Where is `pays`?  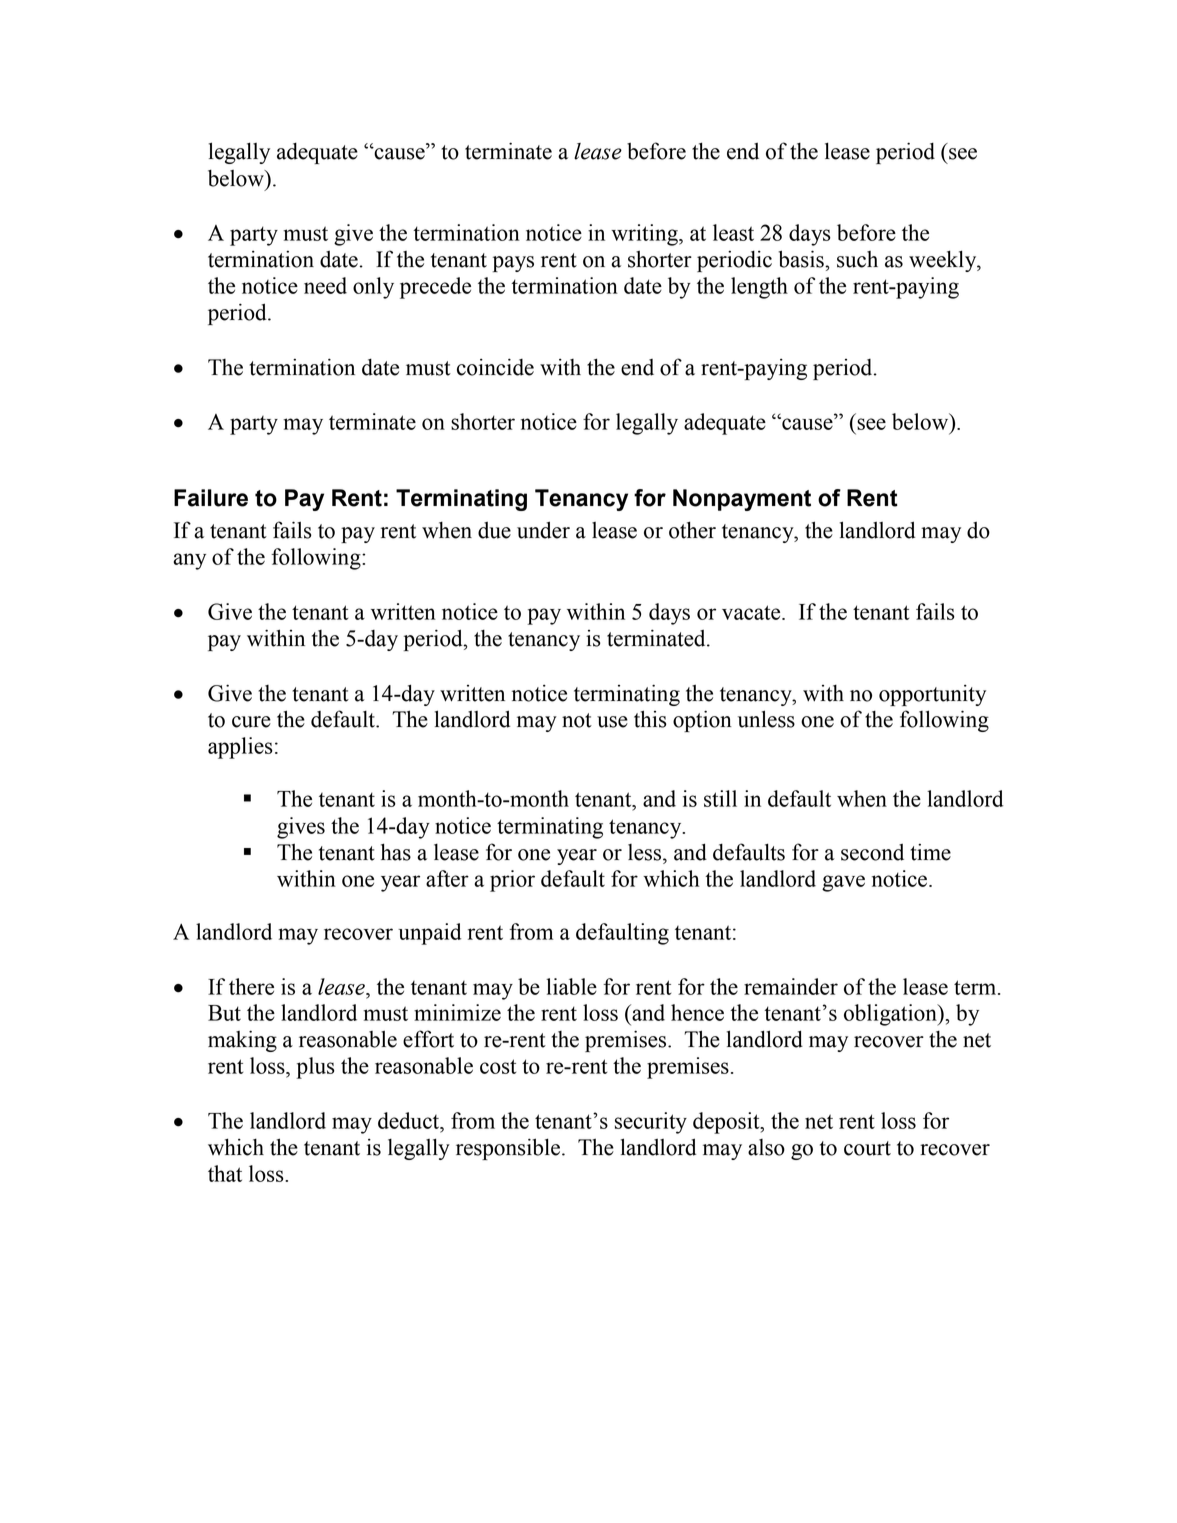
pays is located at coordinates (513, 264).
